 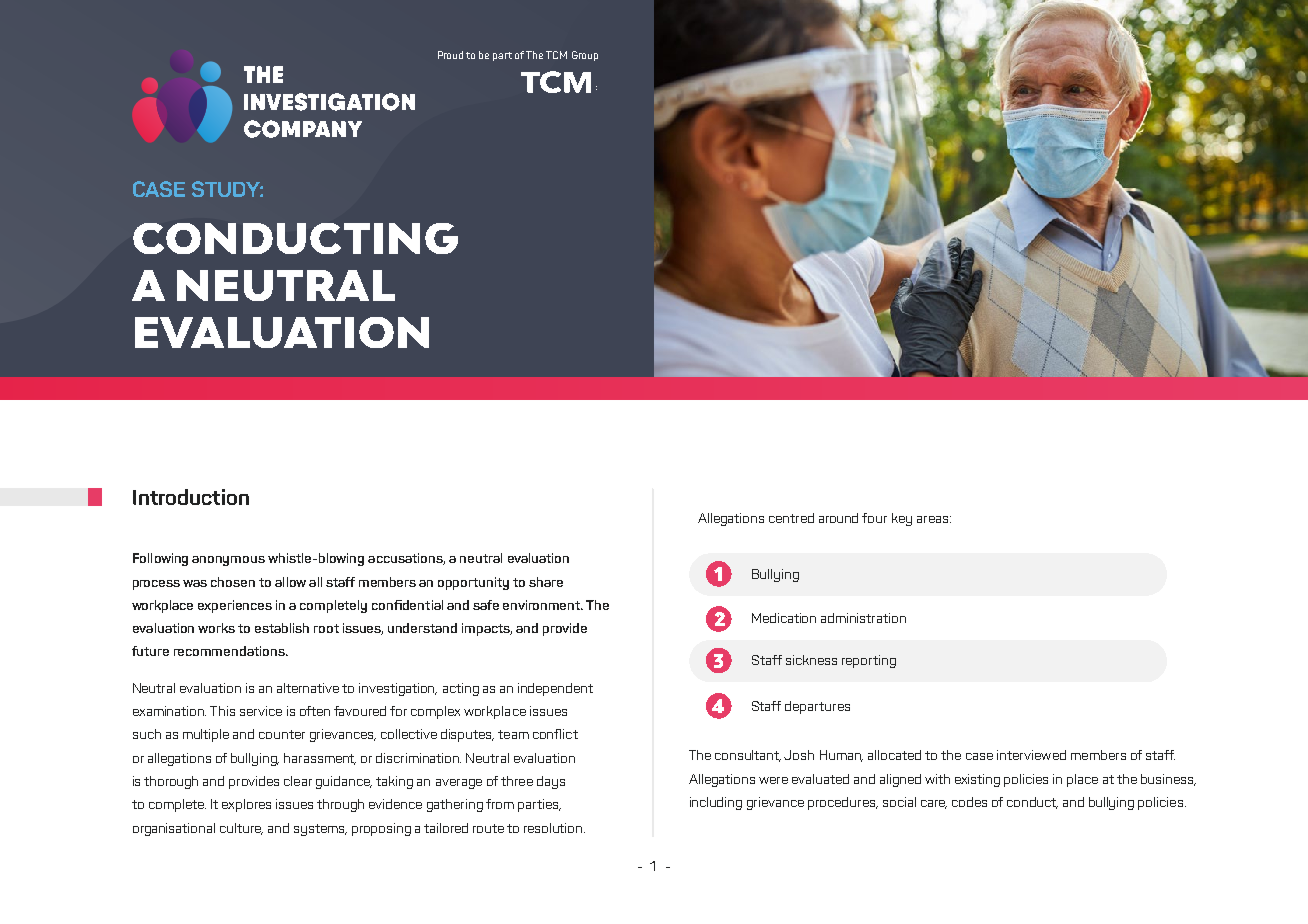 What do you see at coordinates (246, 805) in the screenshot?
I see `explores` at bounding box center [246, 805].
